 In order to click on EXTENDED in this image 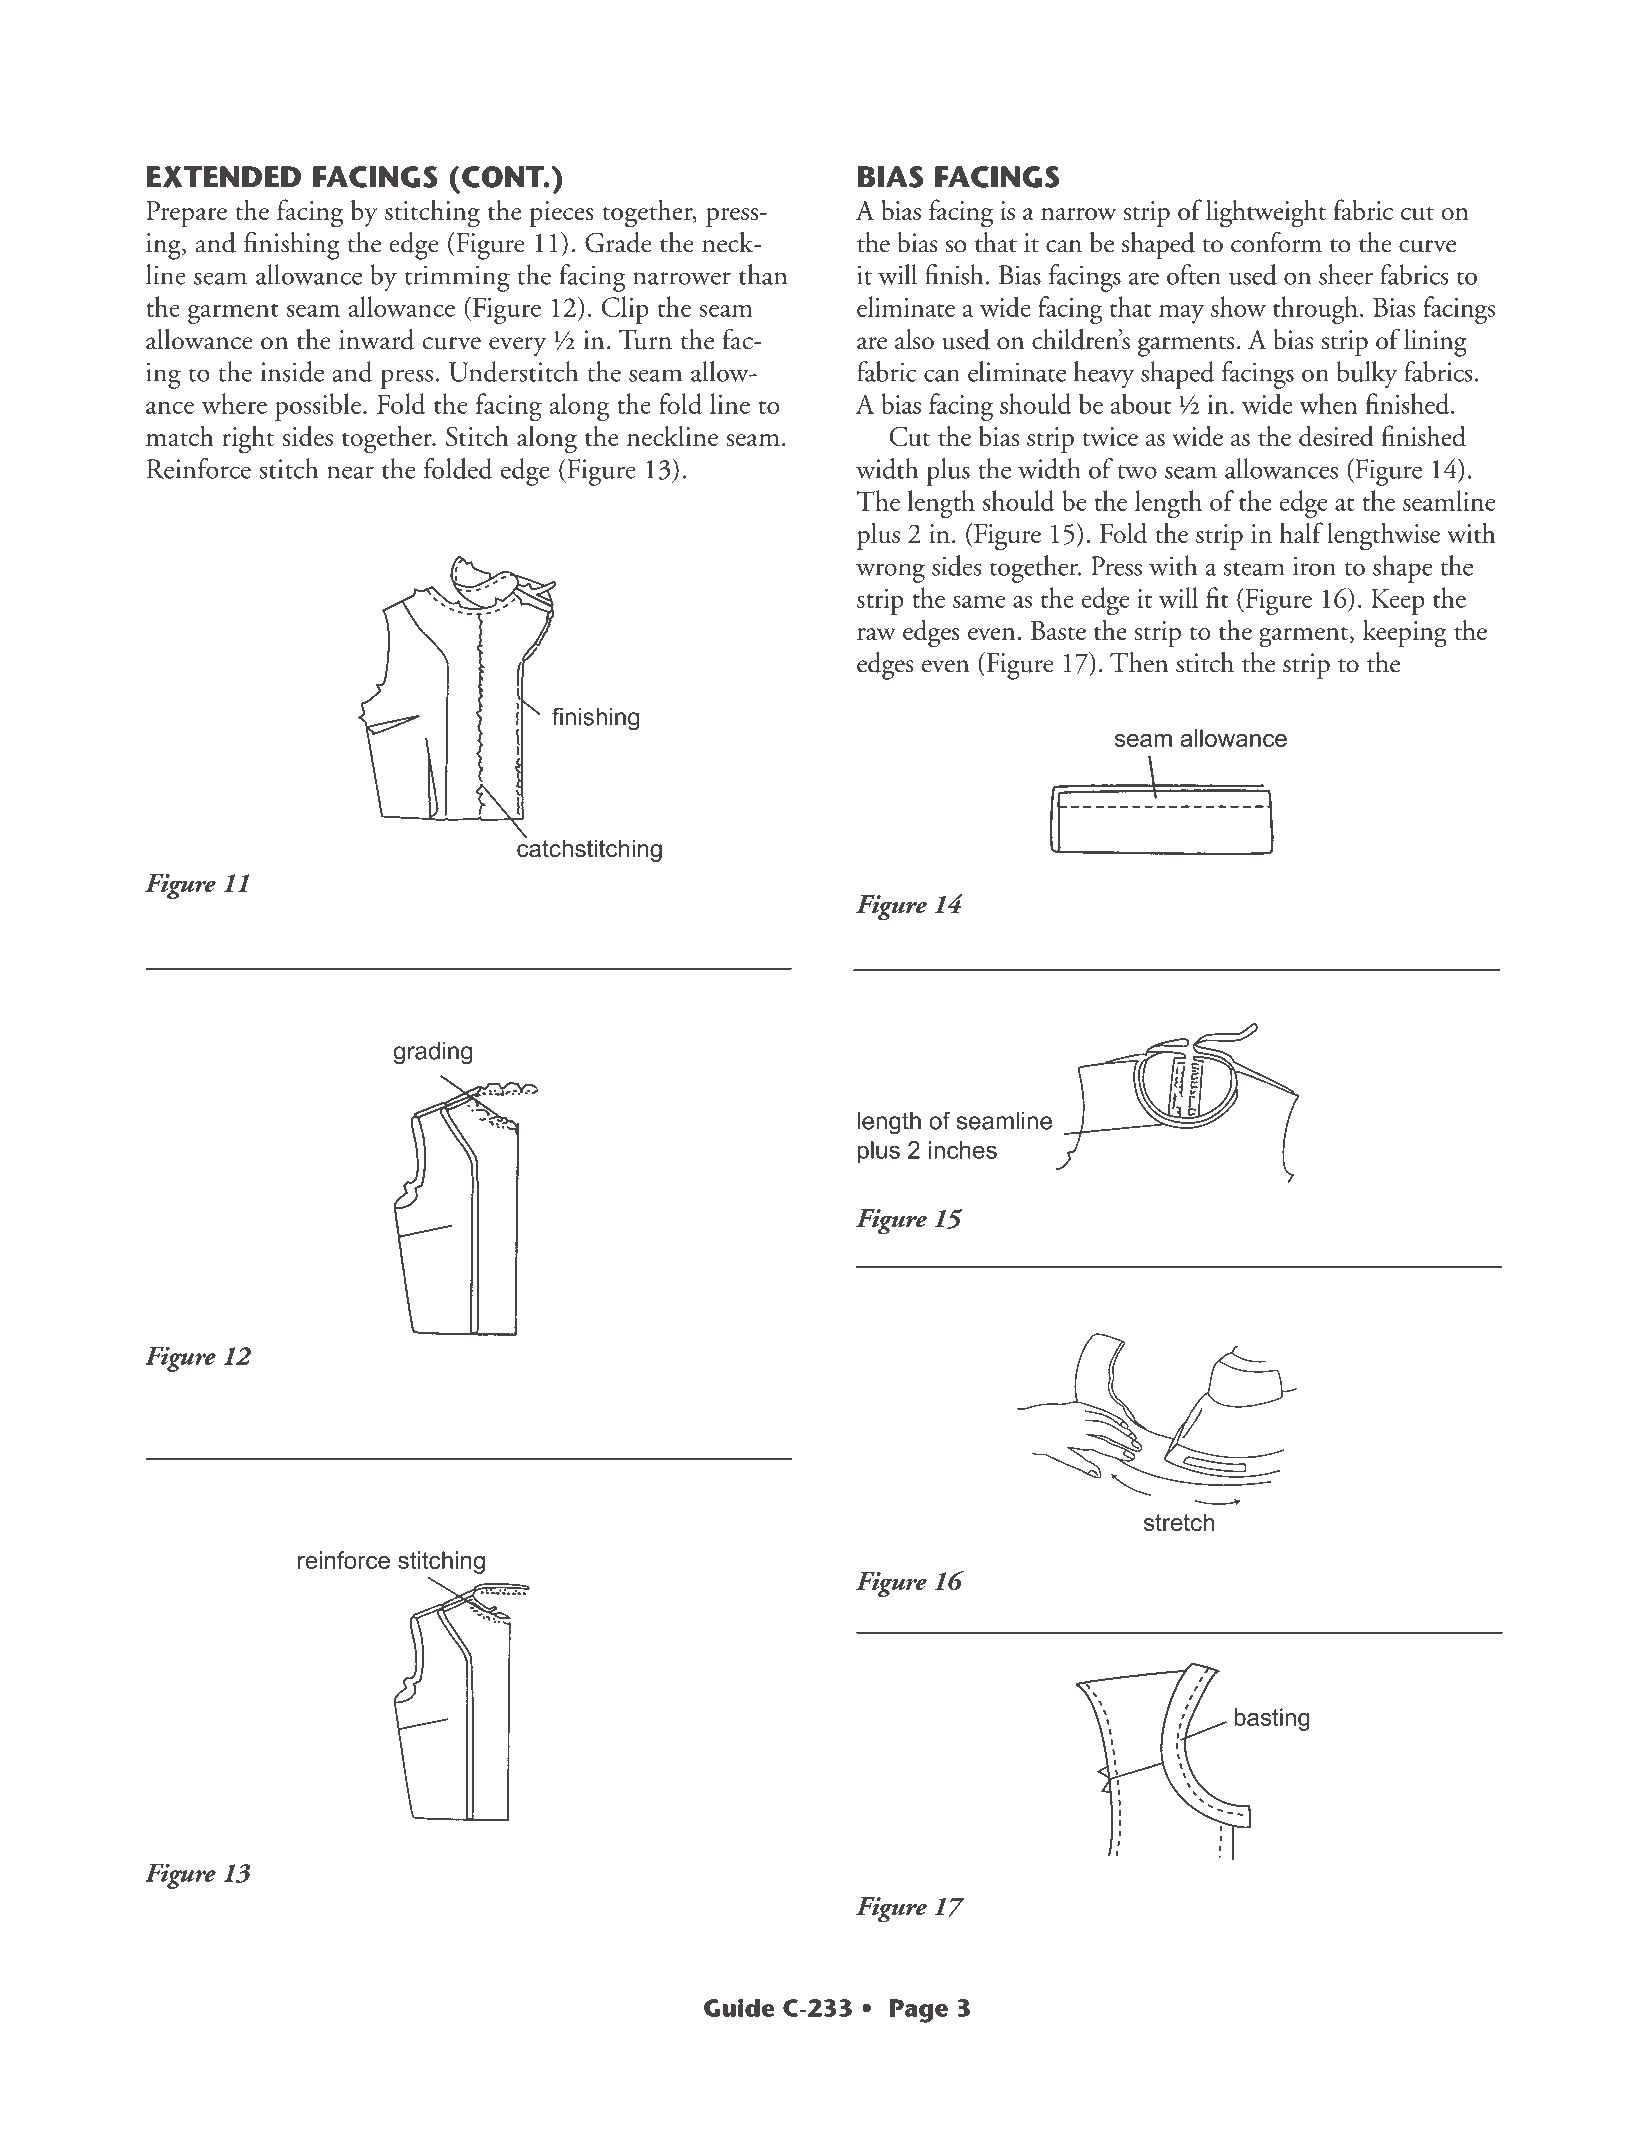, I will do `click(224, 177)`.
